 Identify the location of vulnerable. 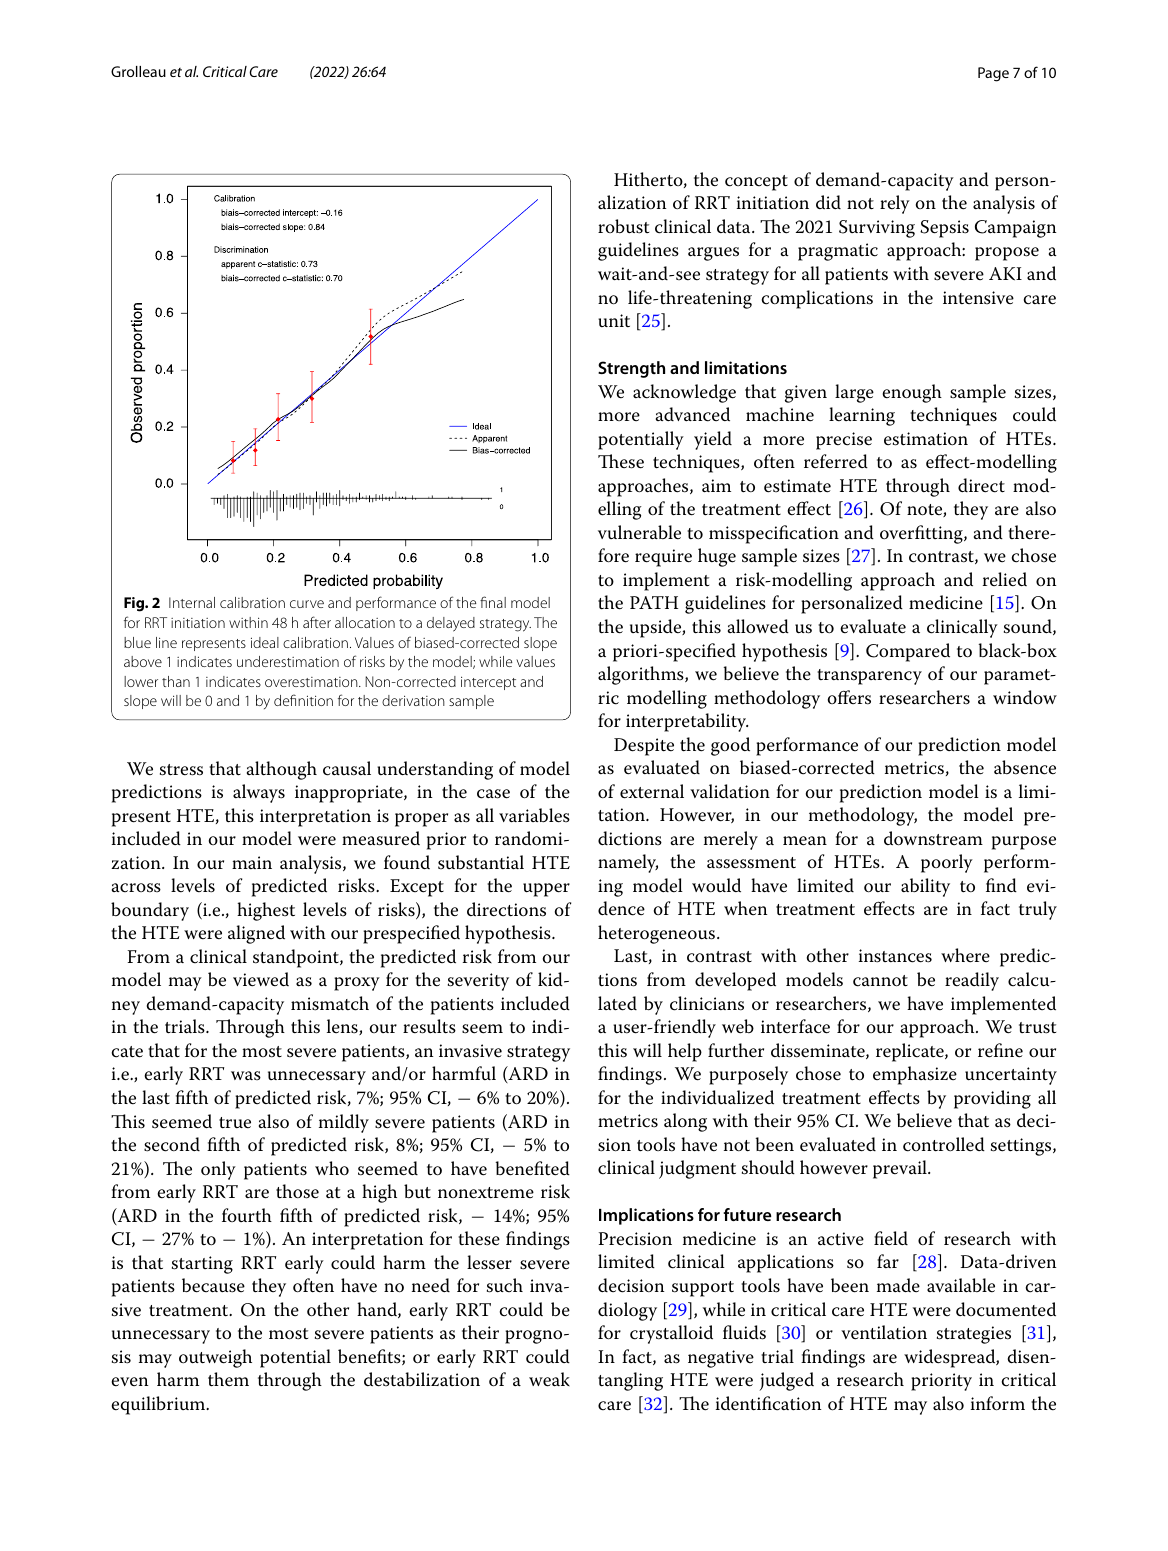
(639, 532).
